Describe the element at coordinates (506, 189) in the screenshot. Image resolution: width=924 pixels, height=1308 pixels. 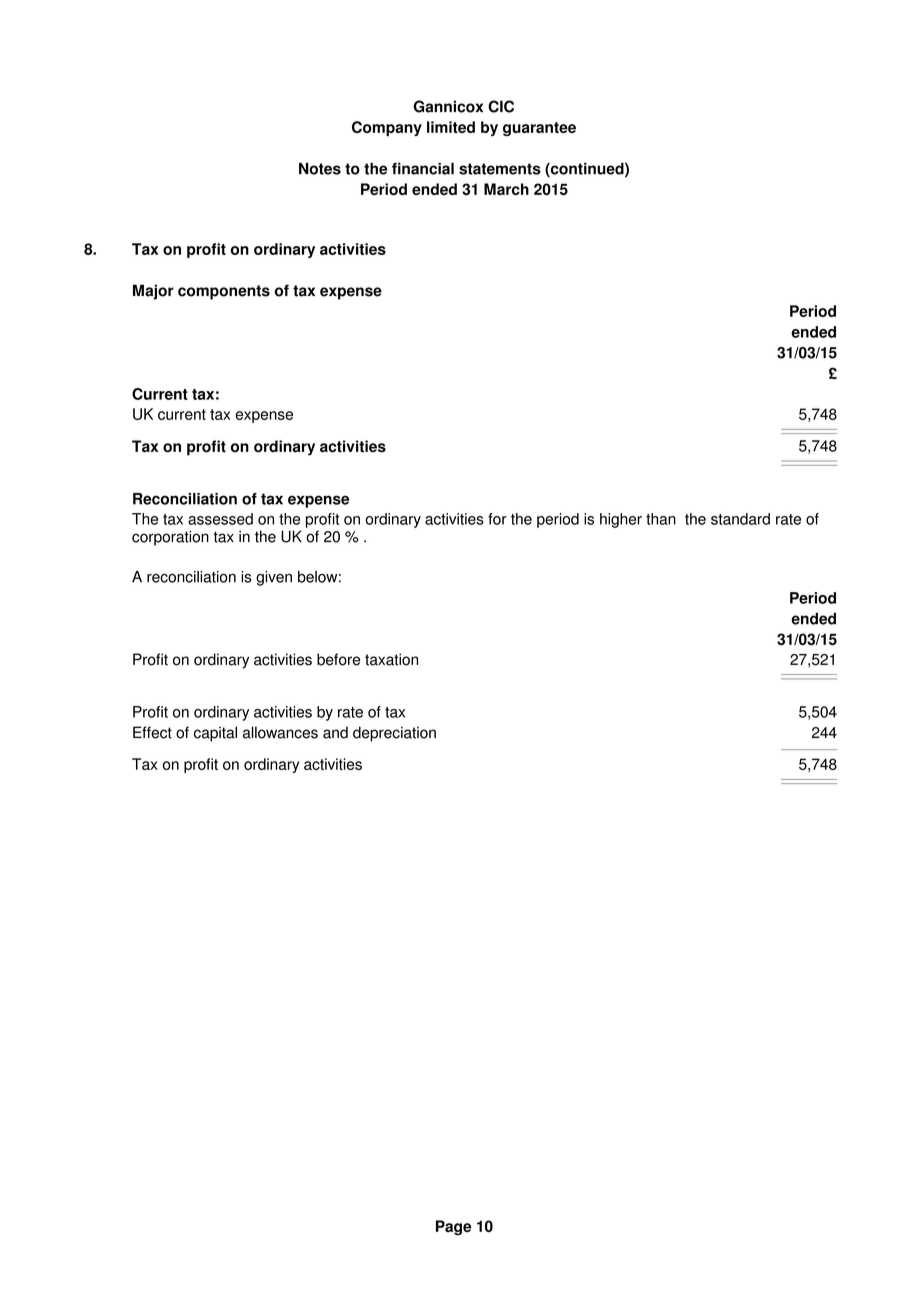
I see `March` at that location.
